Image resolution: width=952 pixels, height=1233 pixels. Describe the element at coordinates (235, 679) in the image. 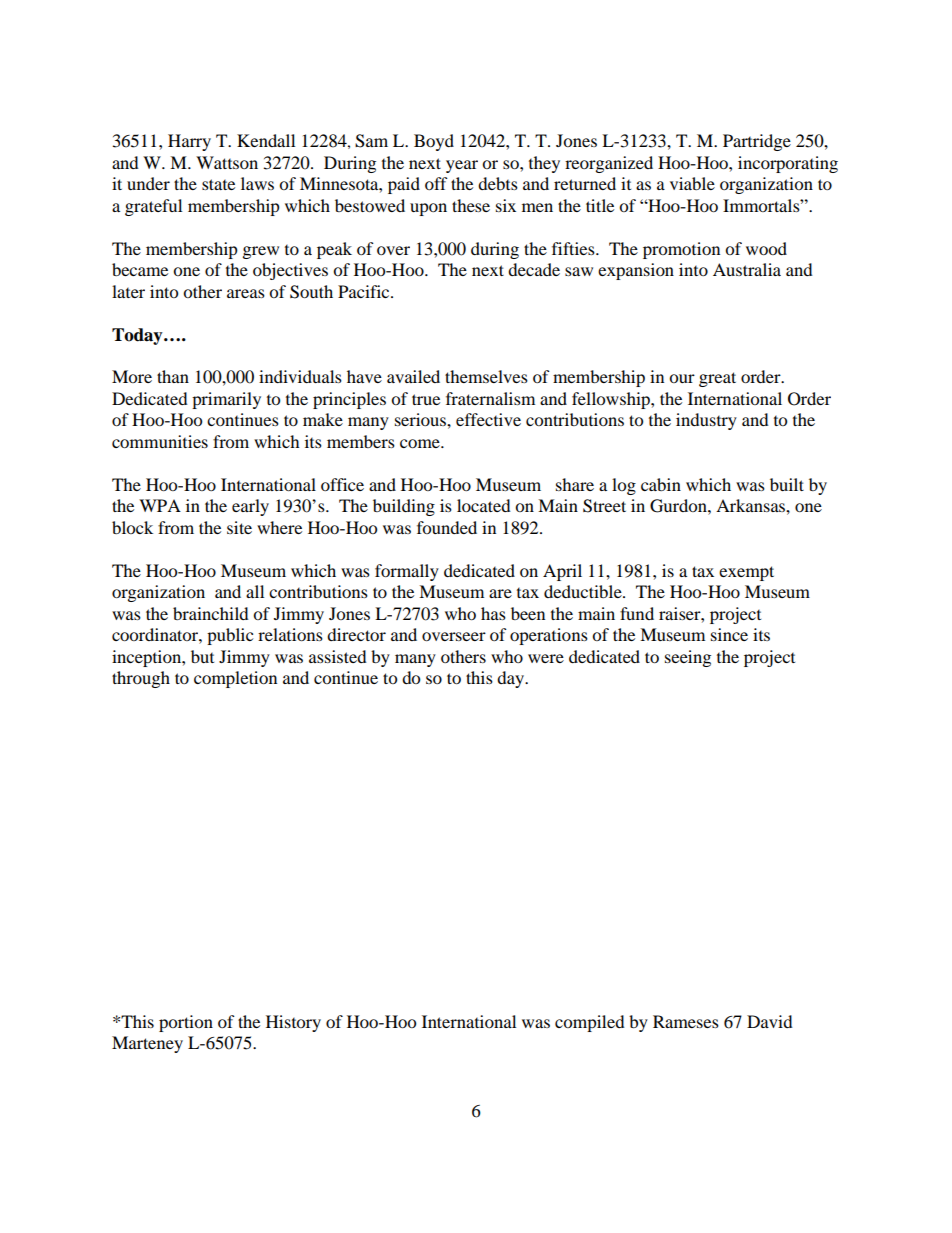

I see `completion` at that location.
